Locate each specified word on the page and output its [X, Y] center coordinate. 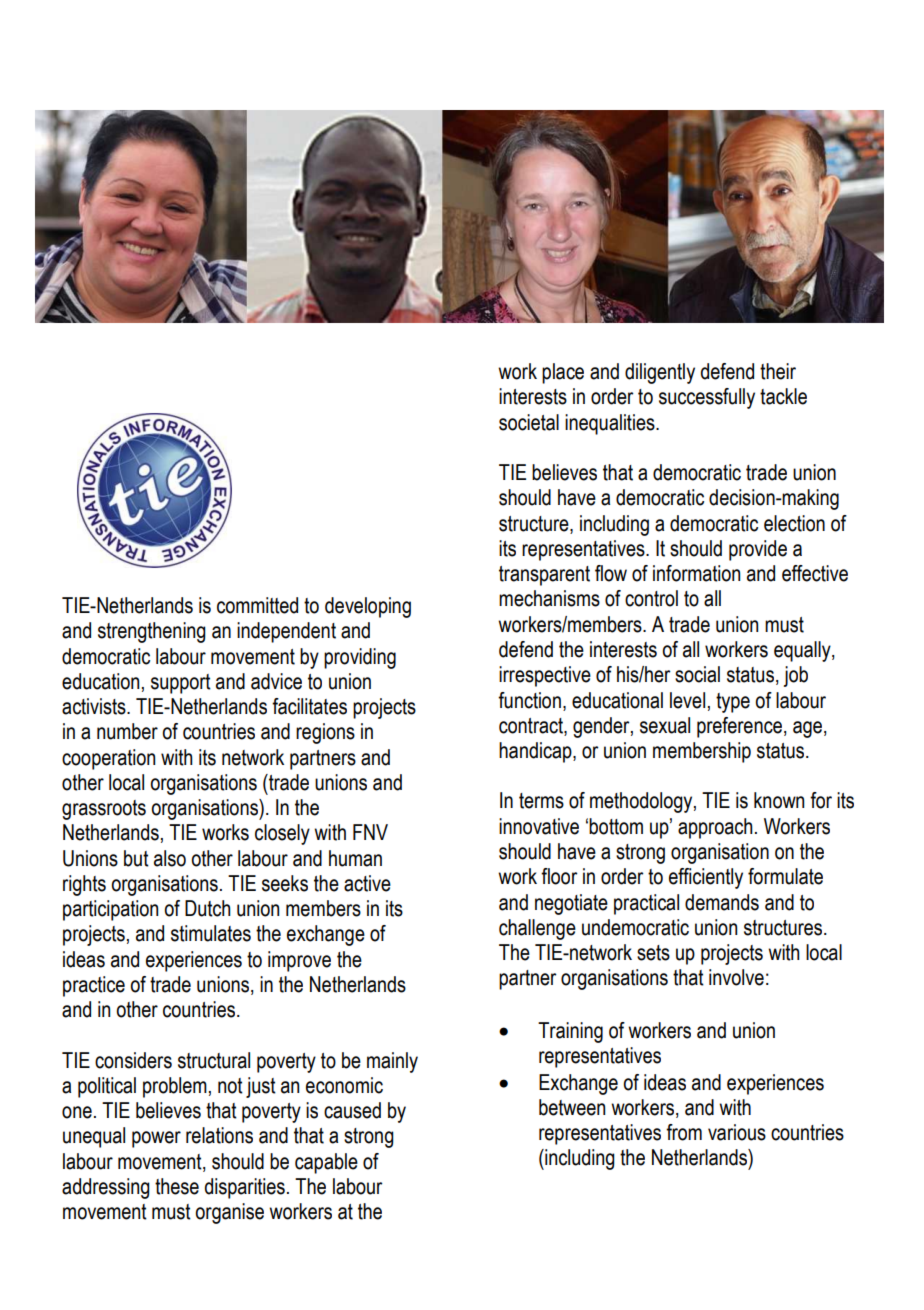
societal [529, 422]
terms [541, 801]
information [696, 573]
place [563, 373]
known [779, 800]
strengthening [152, 632]
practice [94, 986]
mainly [392, 1062]
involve [736, 977]
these [177, 1186]
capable [326, 1163]
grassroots [104, 810]
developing [368, 607]
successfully [707, 398]
